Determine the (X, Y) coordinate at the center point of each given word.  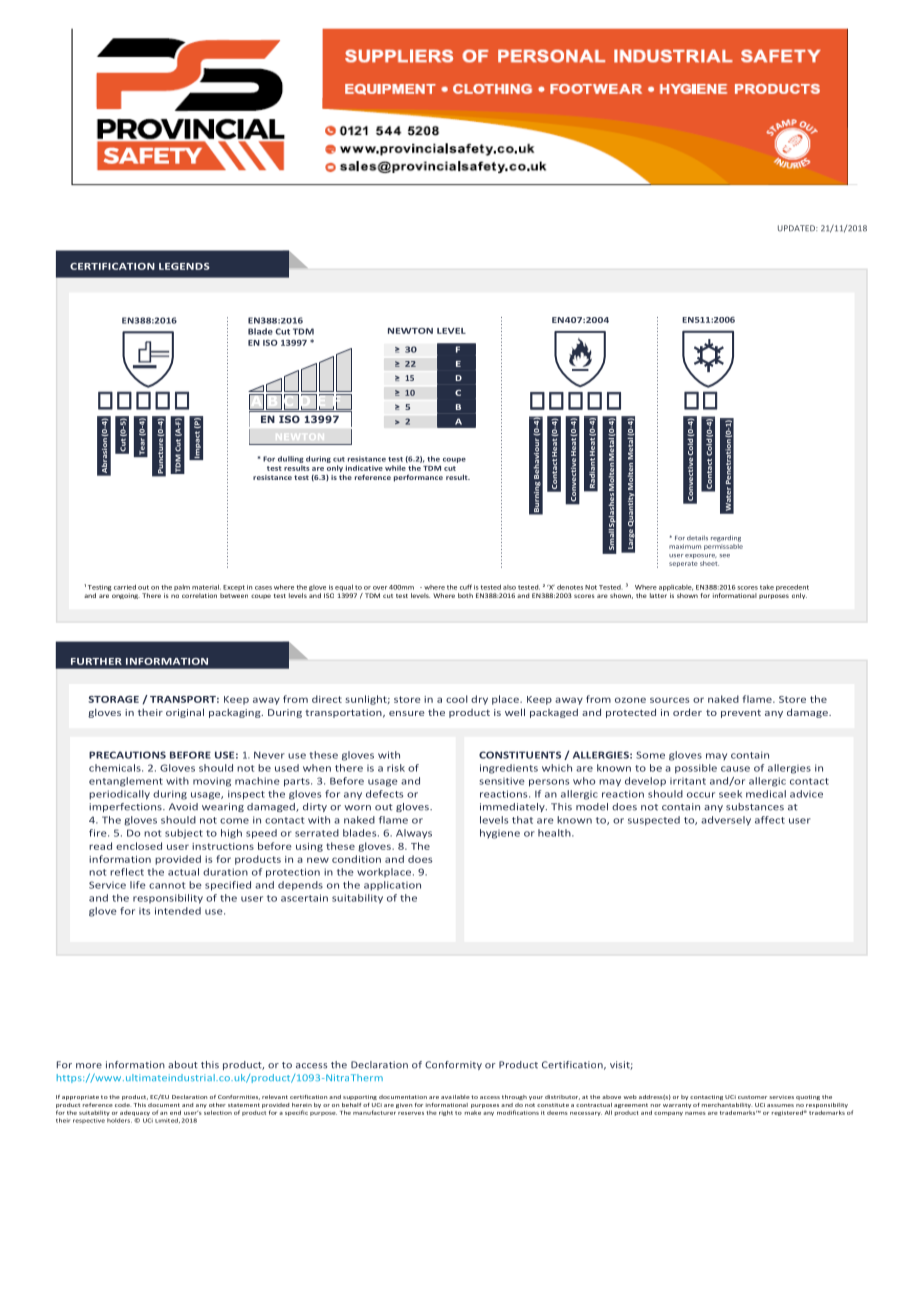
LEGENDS (184, 266)
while (395, 468)
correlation (199, 595)
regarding (726, 538)
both (465, 595)
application (392, 886)
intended (178, 911)
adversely (726, 821)
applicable (676, 588)
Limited (167, 1120)
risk (396, 768)
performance (418, 478)
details (697, 538)
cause (735, 769)
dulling (291, 459)
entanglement (126, 782)
